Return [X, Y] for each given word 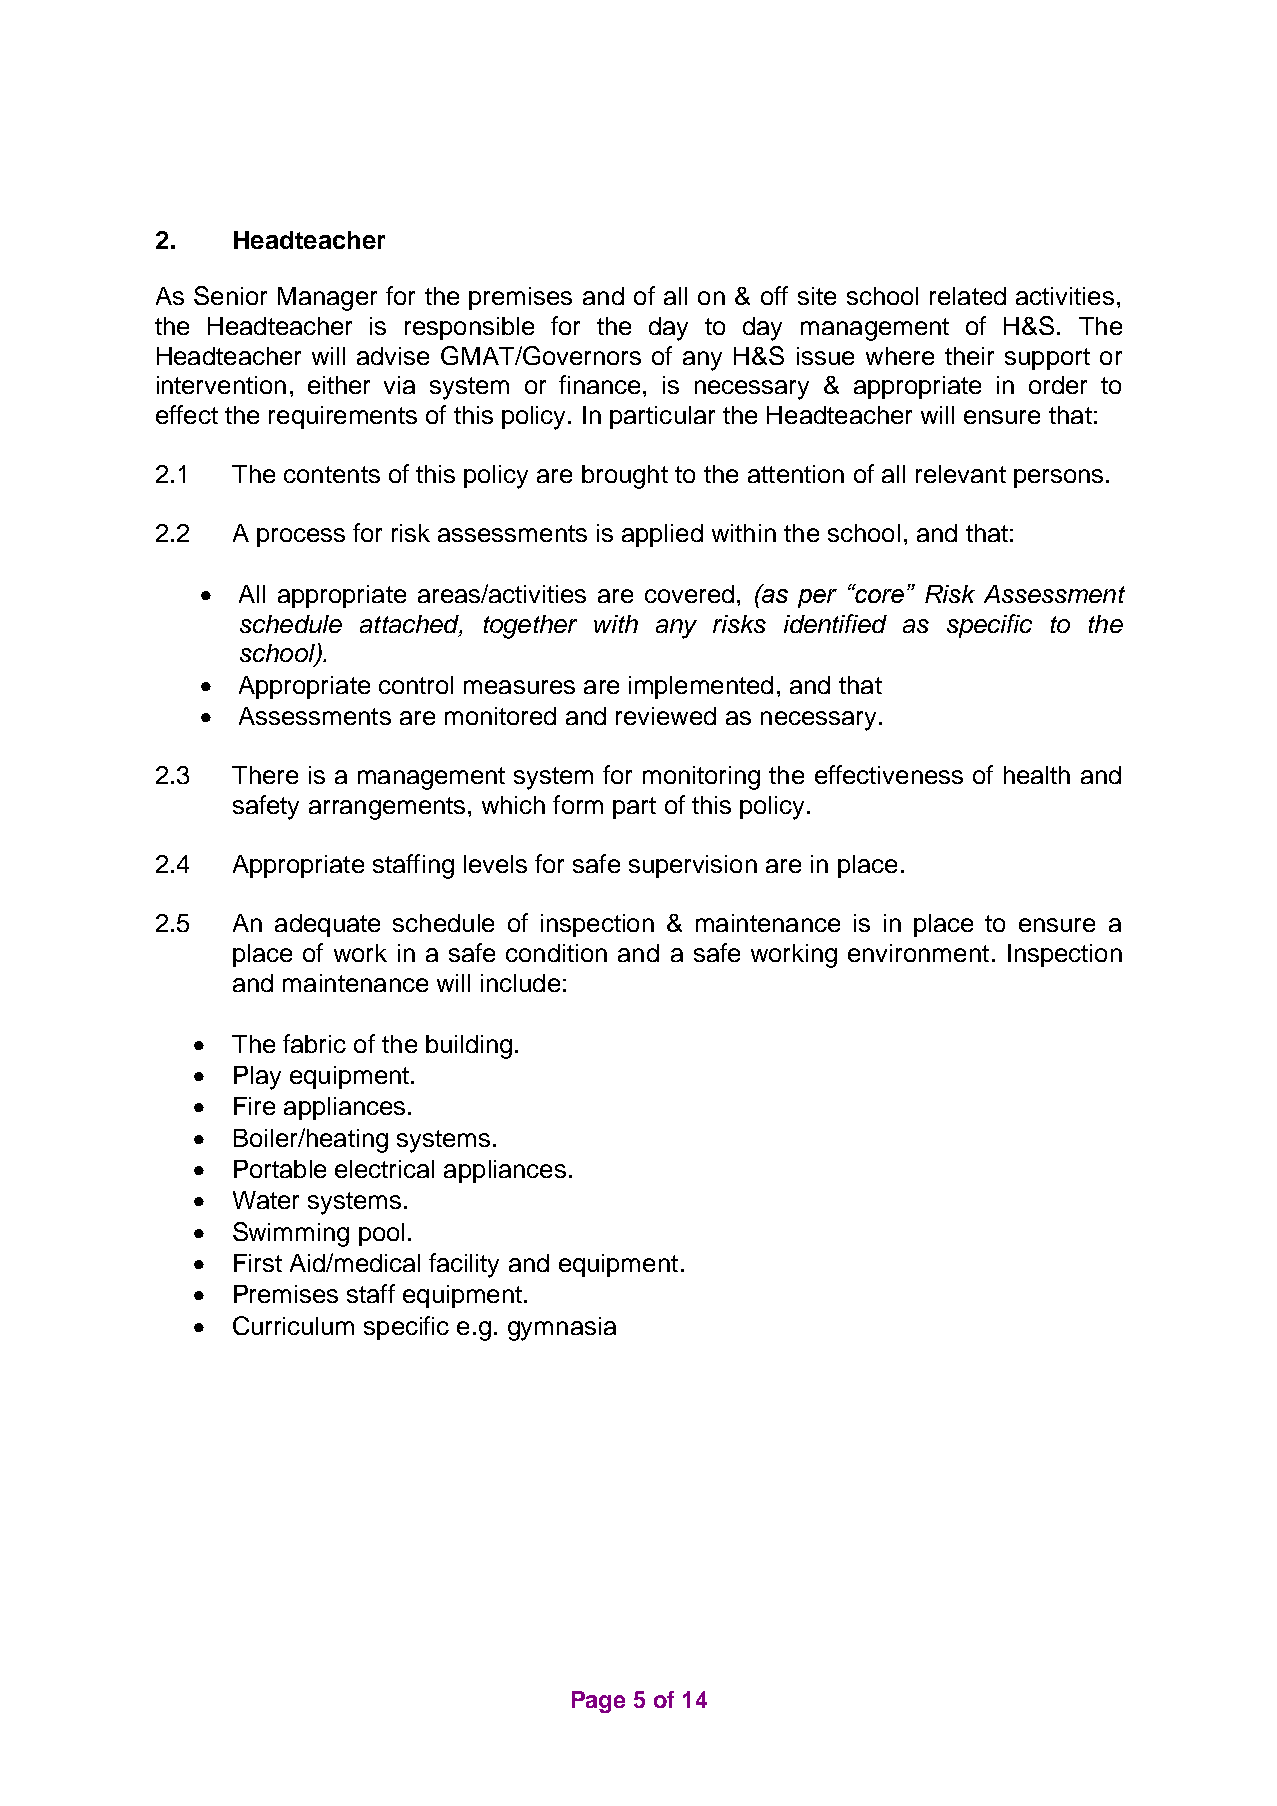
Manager [327, 299]
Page [598, 1702]
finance [601, 384]
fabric [314, 1043]
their [969, 356]
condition [556, 953]
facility [464, 1265]
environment [918, 953]
